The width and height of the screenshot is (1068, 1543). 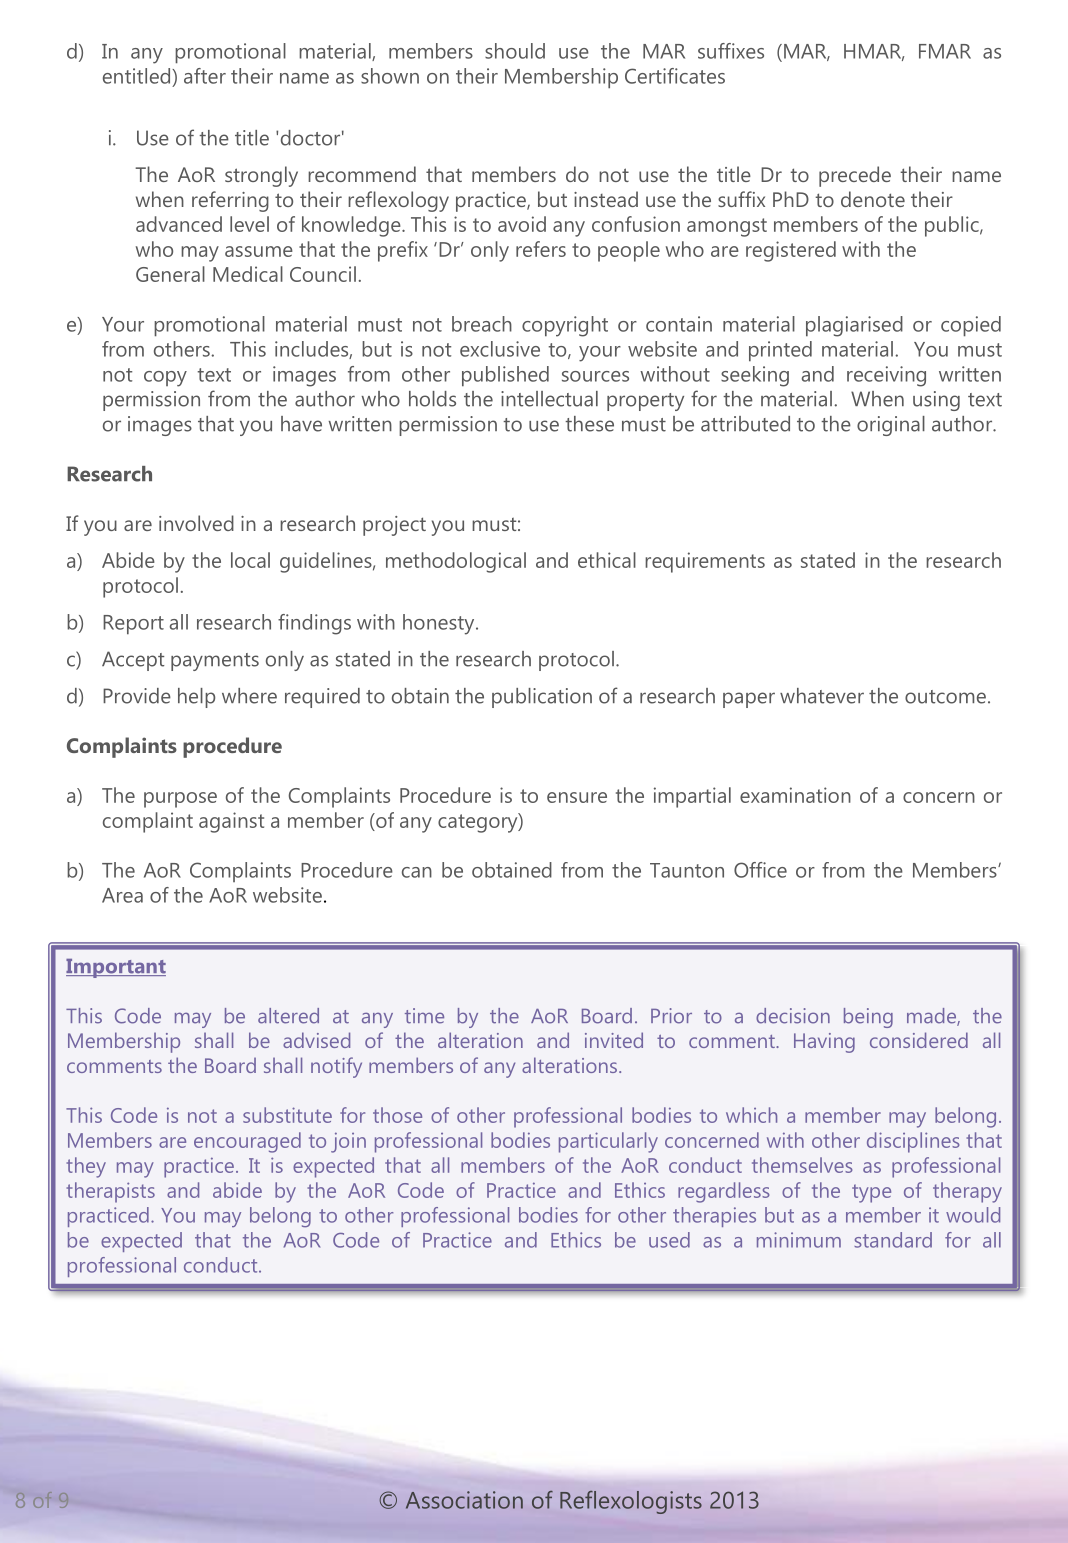 What do you see at coordinates (608, 1142) in the screenshot?
I see `particularly` at bounding box center [608, 1142].
